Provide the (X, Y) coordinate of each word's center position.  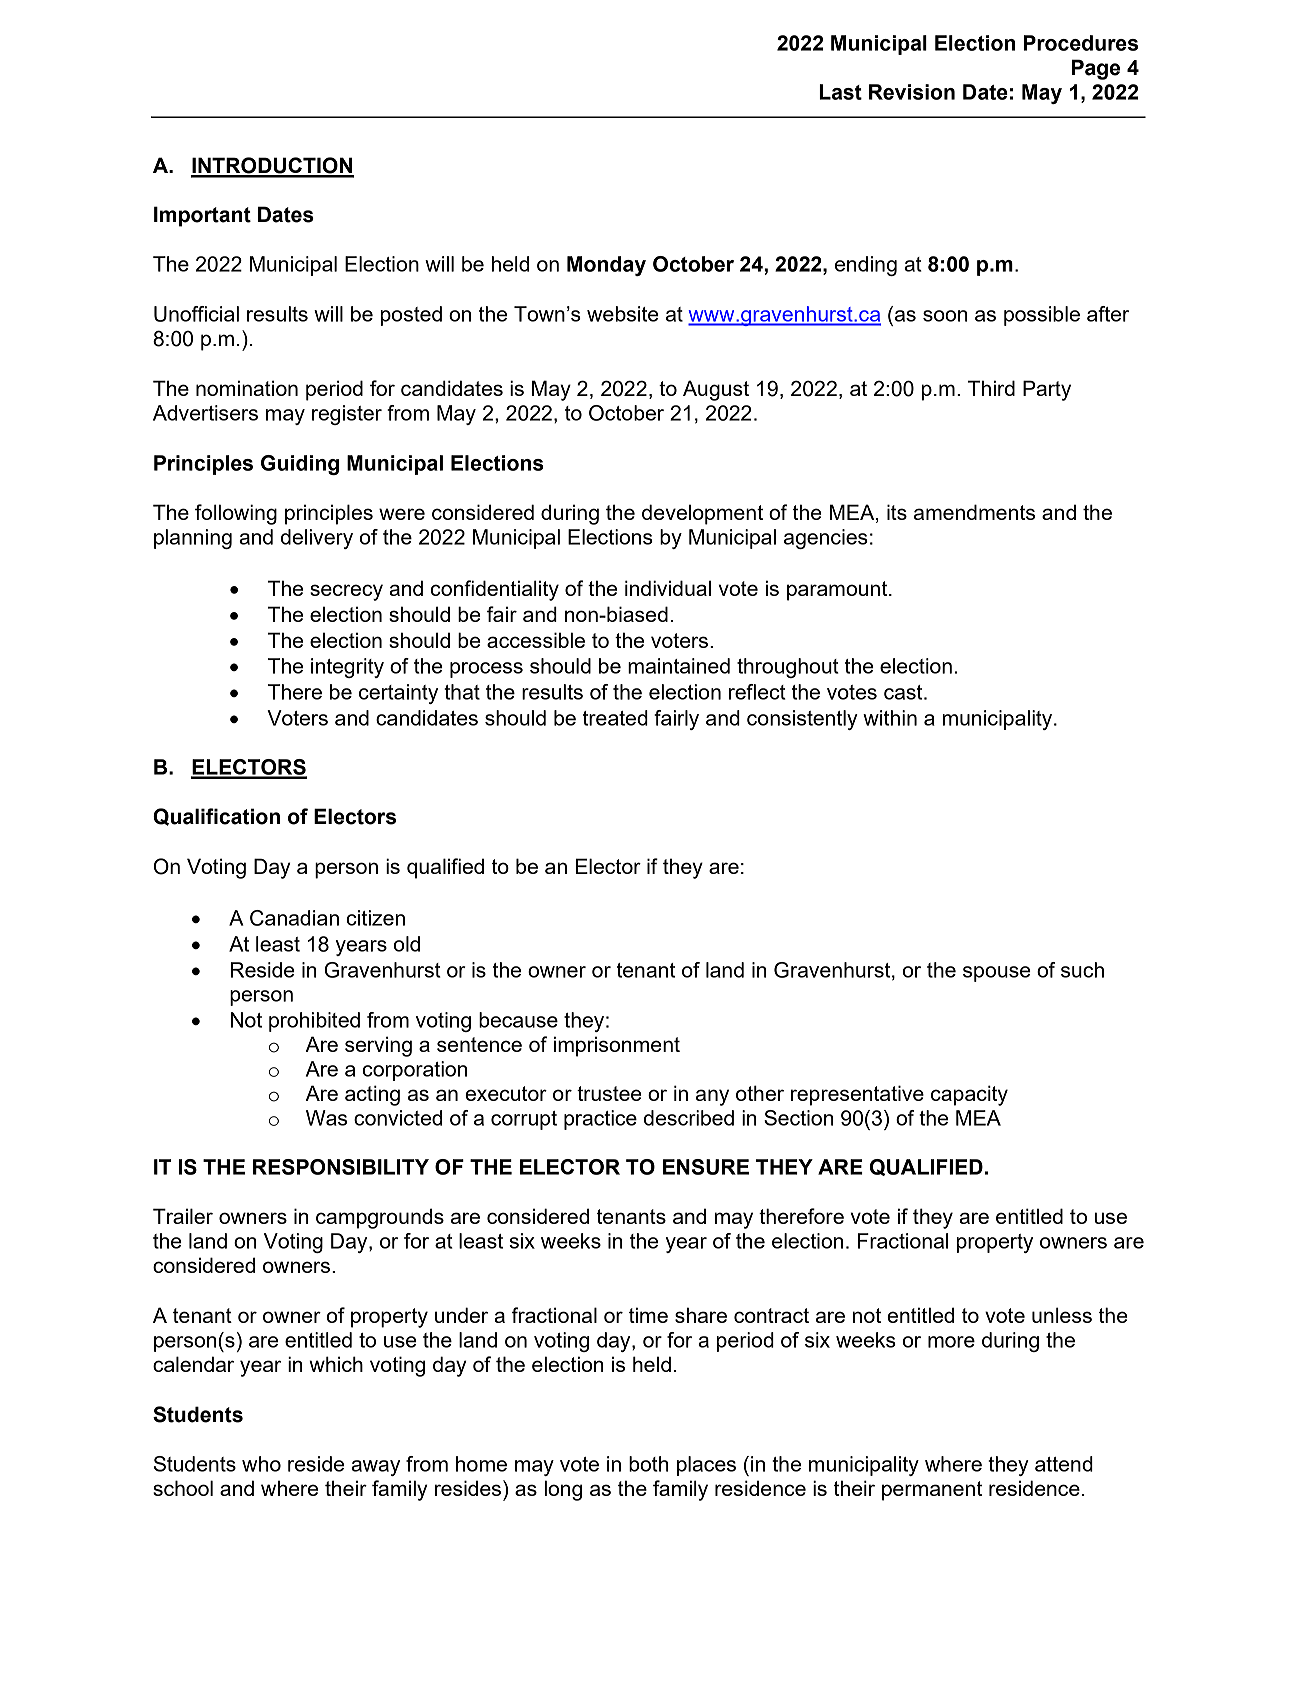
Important (202, 216)
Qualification (216, 817)
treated (615, 718)
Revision (912, 92)
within (890, 718)
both (648, 1464)
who (261, 1464)
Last (840, 92)
